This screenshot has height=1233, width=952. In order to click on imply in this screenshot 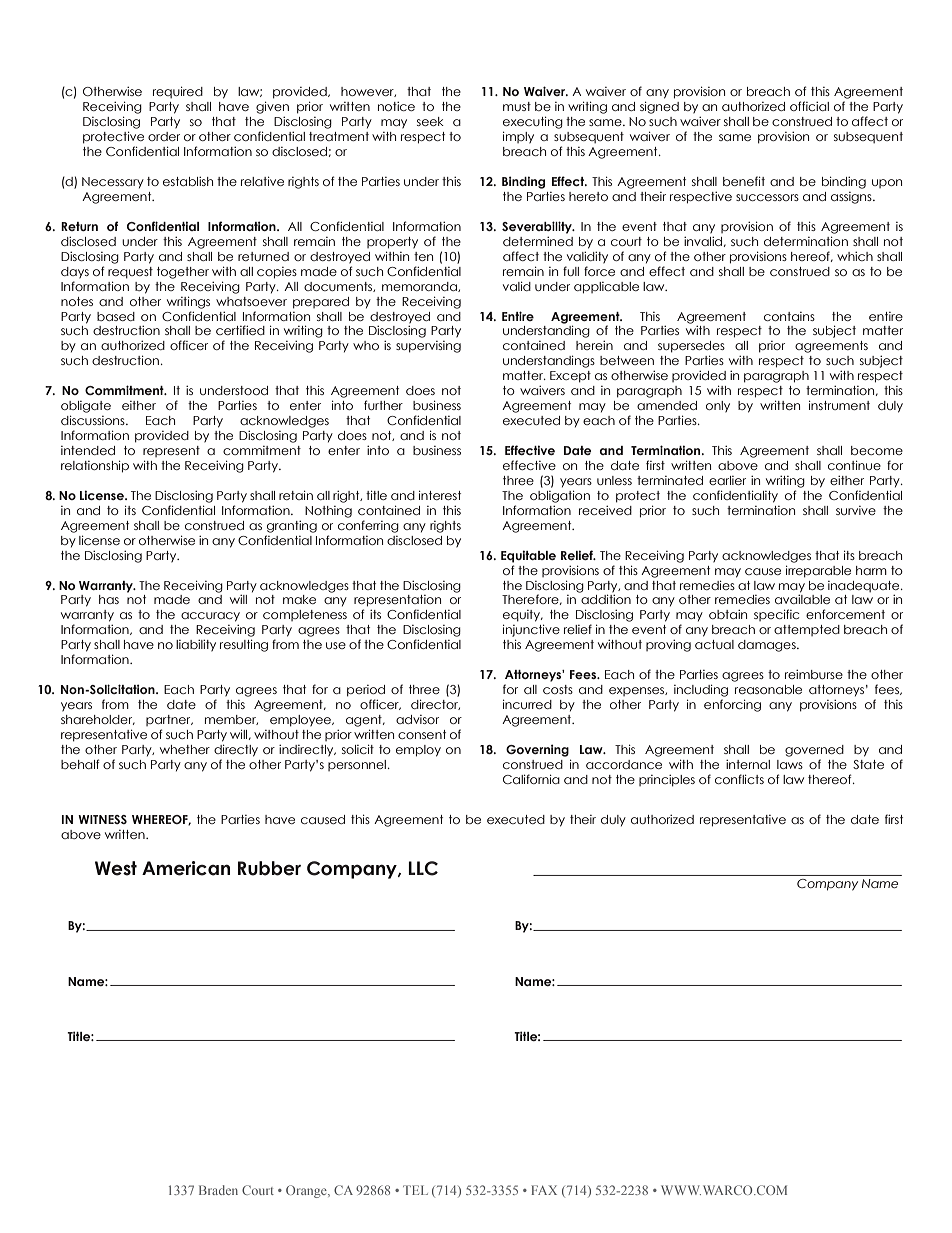, I will do `click(518, 137)`.
